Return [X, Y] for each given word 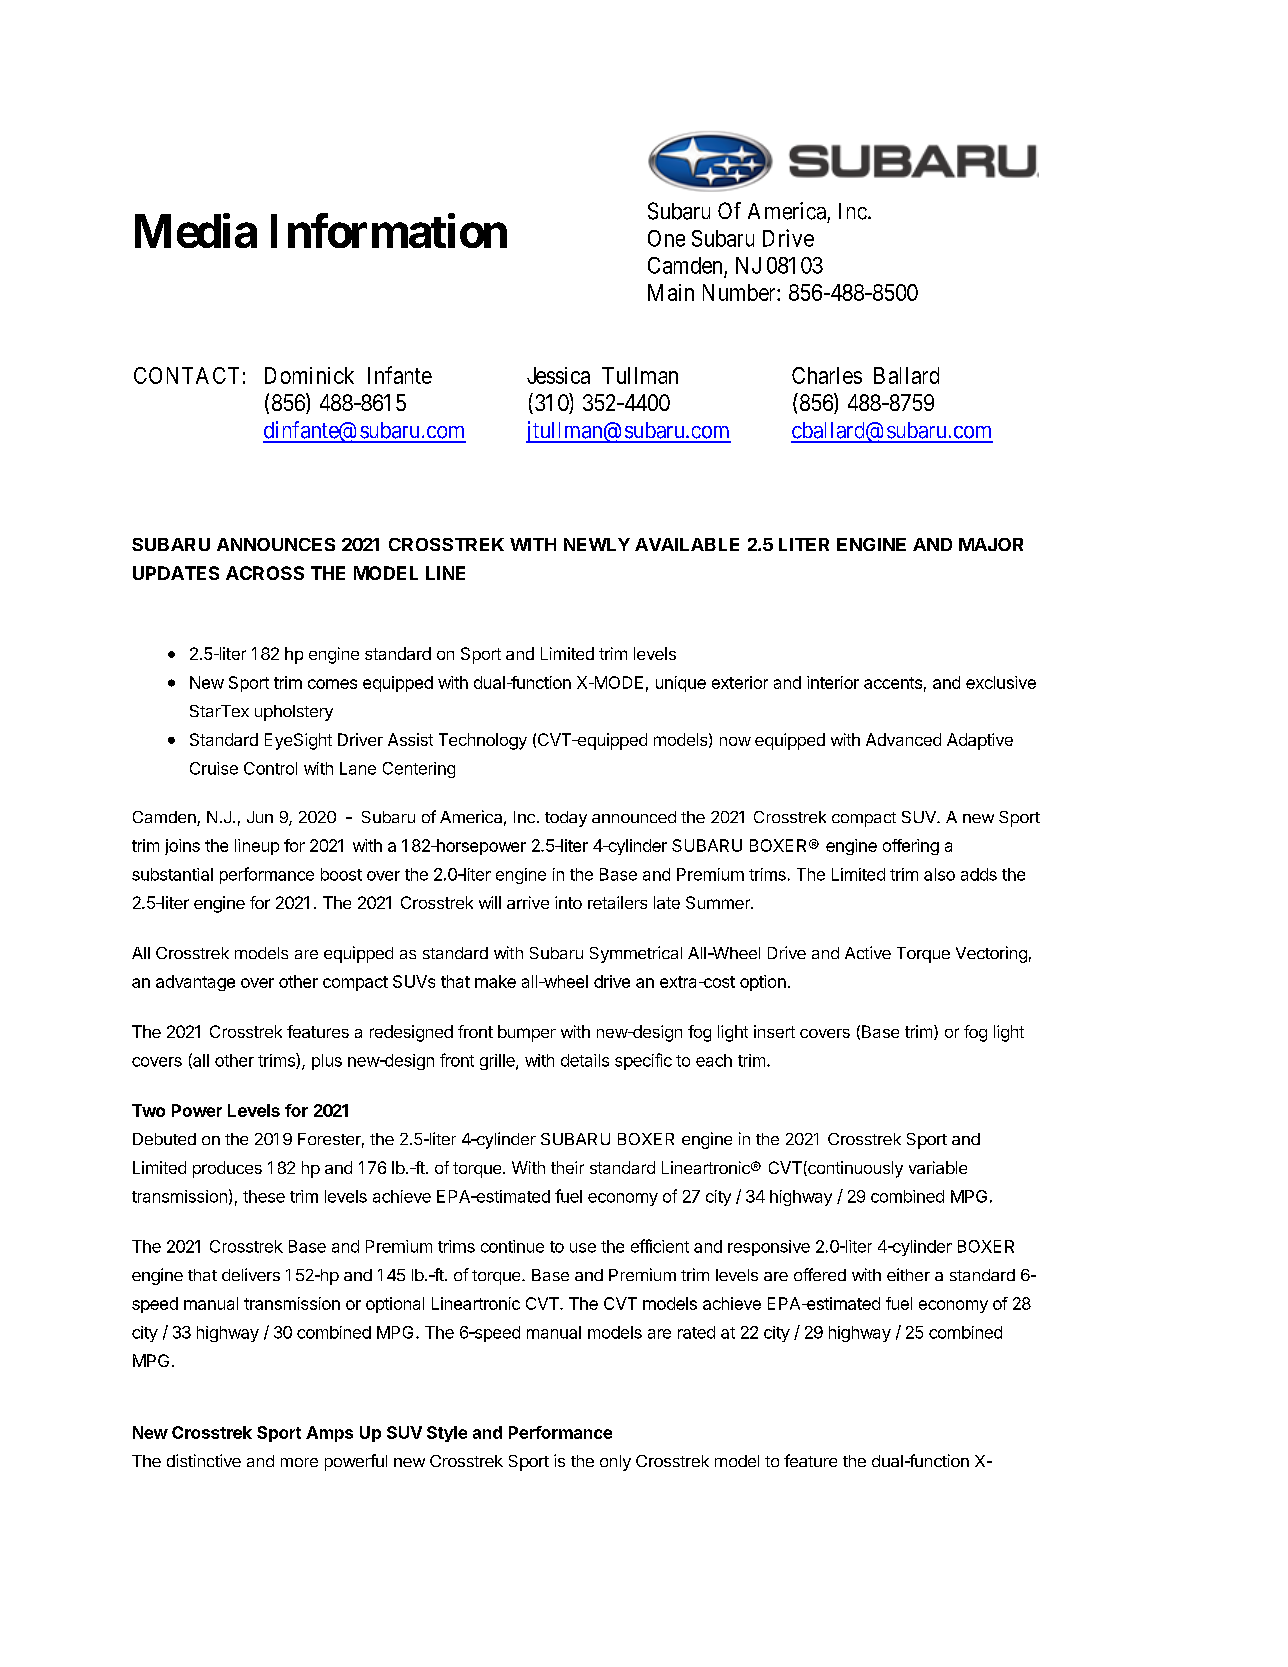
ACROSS [265, 573]
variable [938, 1167]
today [566, 819]
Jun [260, 817]
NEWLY [597, 544]
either [908, 1274]
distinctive [204, 1460]
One [666, 238]
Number [740, 292]
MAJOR [991, 544]
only [615, 1463]
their [567, 1167]
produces [227, 1169]
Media [196, 231]
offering [911, 847]
